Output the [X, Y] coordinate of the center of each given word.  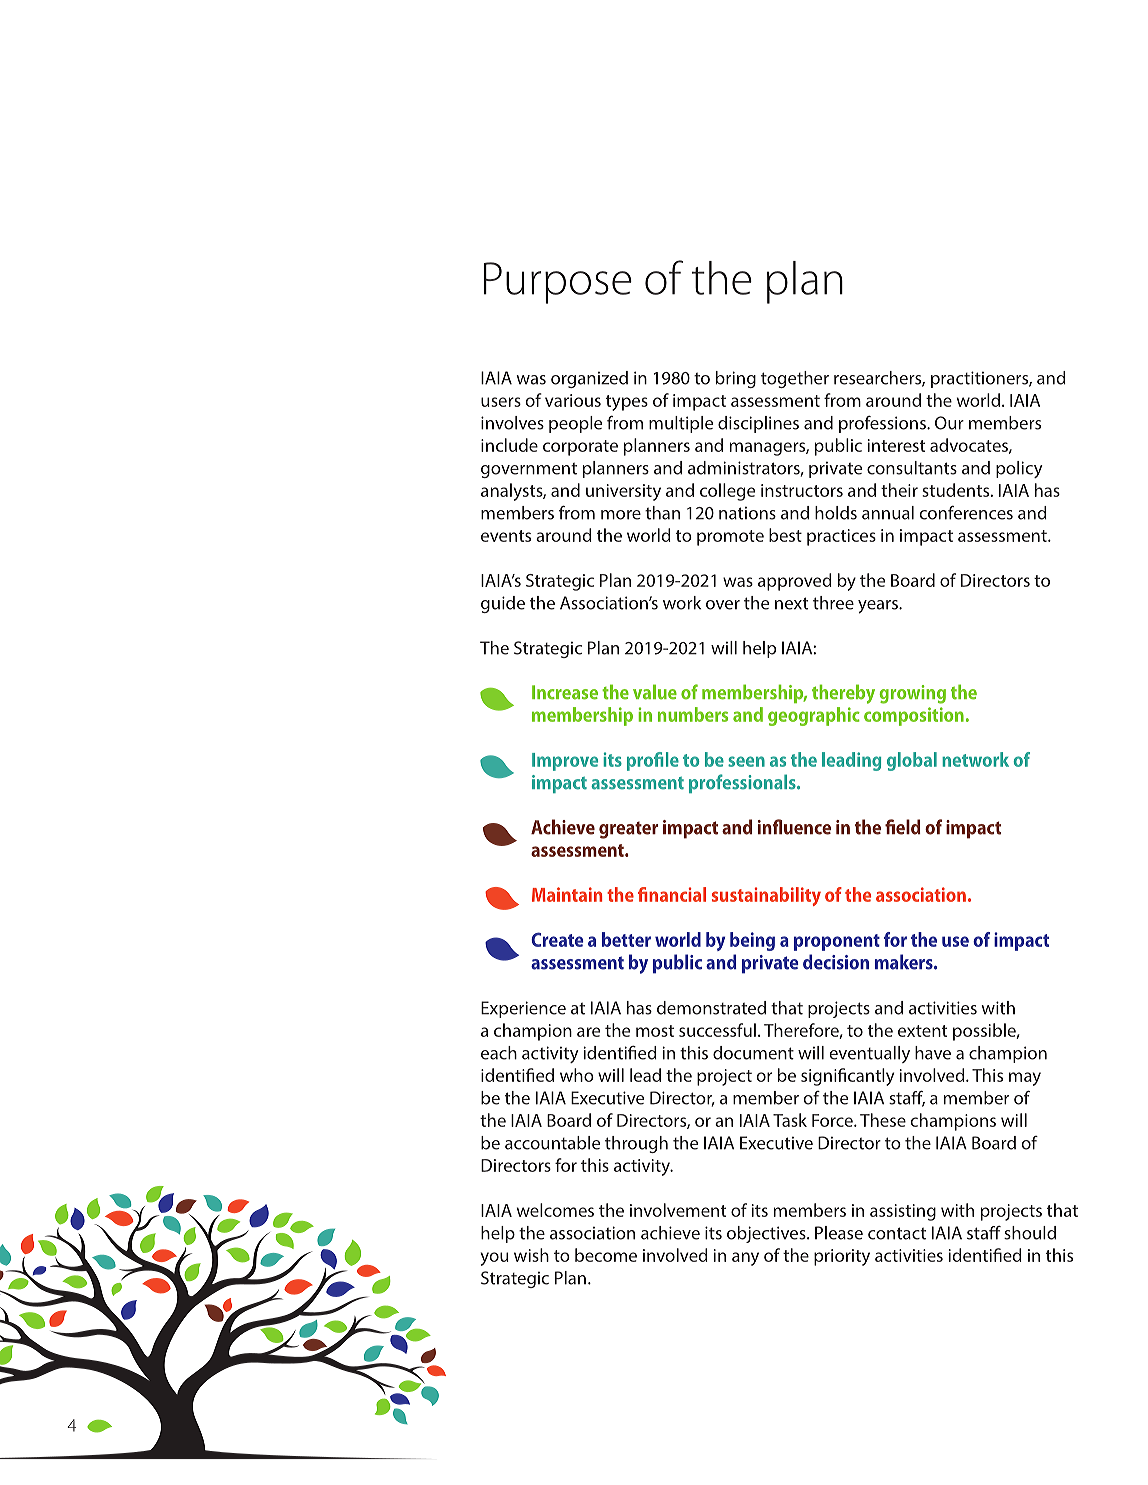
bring [736, 379]
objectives [767, 1234]
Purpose [558, 283]
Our [949, 423]
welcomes [555, 1210]
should [1030, 1233]
